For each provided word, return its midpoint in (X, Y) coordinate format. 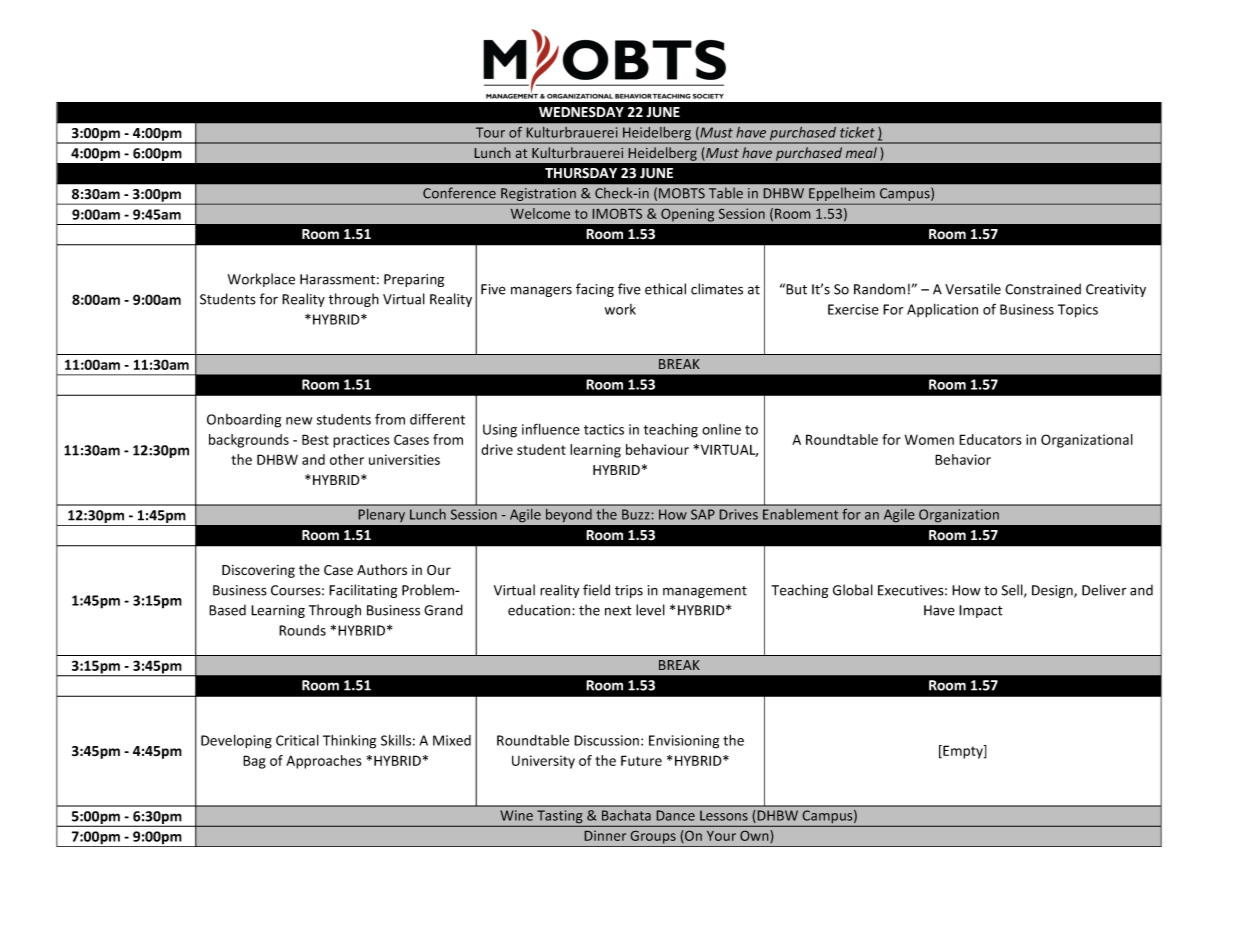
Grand (443, 610)
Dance (676, 815)
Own (755, 836)
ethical (665, 289)
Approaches (324, 762)
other (347, 459)
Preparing (414, 280)
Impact (981, 611)
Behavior (963, 459)
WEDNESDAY (581, 112)
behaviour (657, 449)
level (650, 610)
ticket (857, 132)
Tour (490, 132)
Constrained (1043, 289)
